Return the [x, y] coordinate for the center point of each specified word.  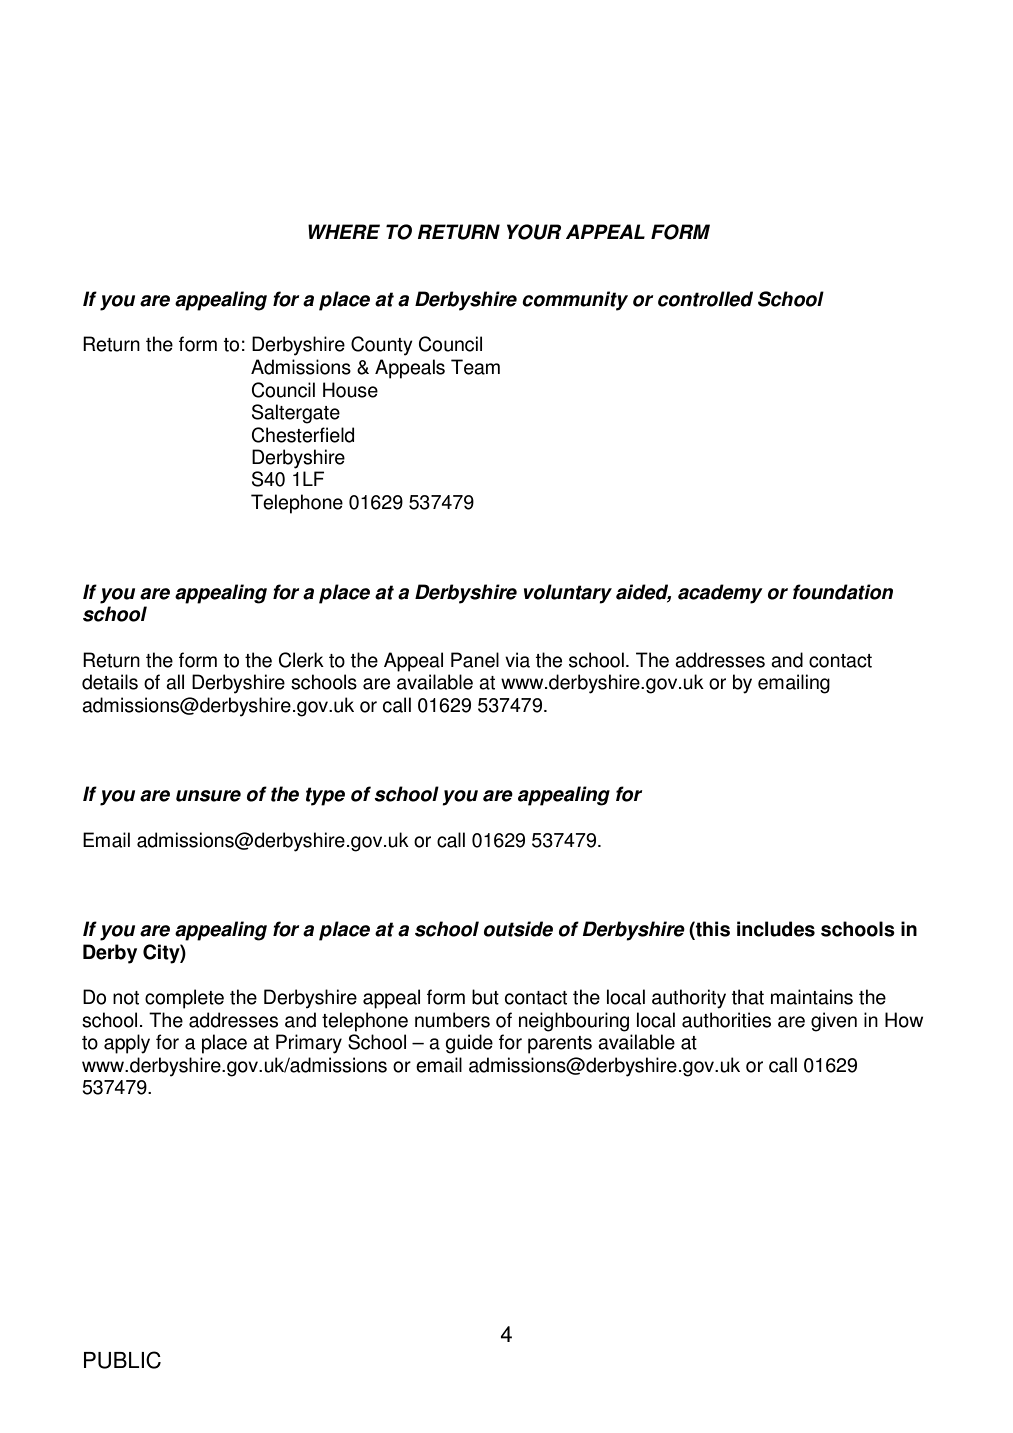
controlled [705, 299]
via [517, 660]
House [350, 390]
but [485, 997]
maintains [812, 997]
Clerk [301, 660]
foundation [843, 592]
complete [184, 999]
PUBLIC [122, 1360]
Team [475, 367]
